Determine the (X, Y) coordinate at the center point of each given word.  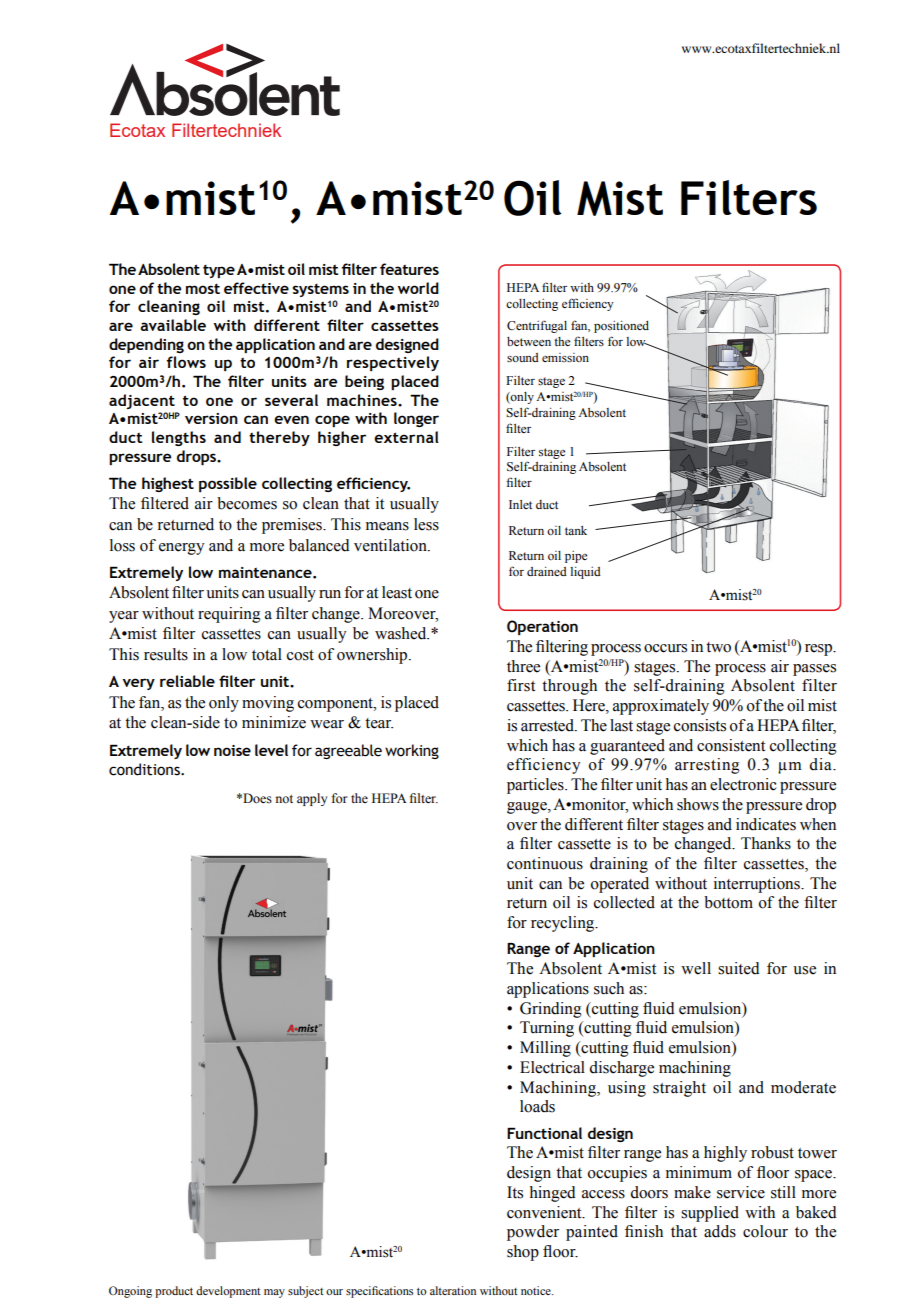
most (203, 289)
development (228, 1292)
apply (312, 799)
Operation (542, 627)
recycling (564, 924)
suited (739, 968)
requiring (229, 615)
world (418, 288)
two (718, 647)
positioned (621, 327)
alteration (453, 1290)
